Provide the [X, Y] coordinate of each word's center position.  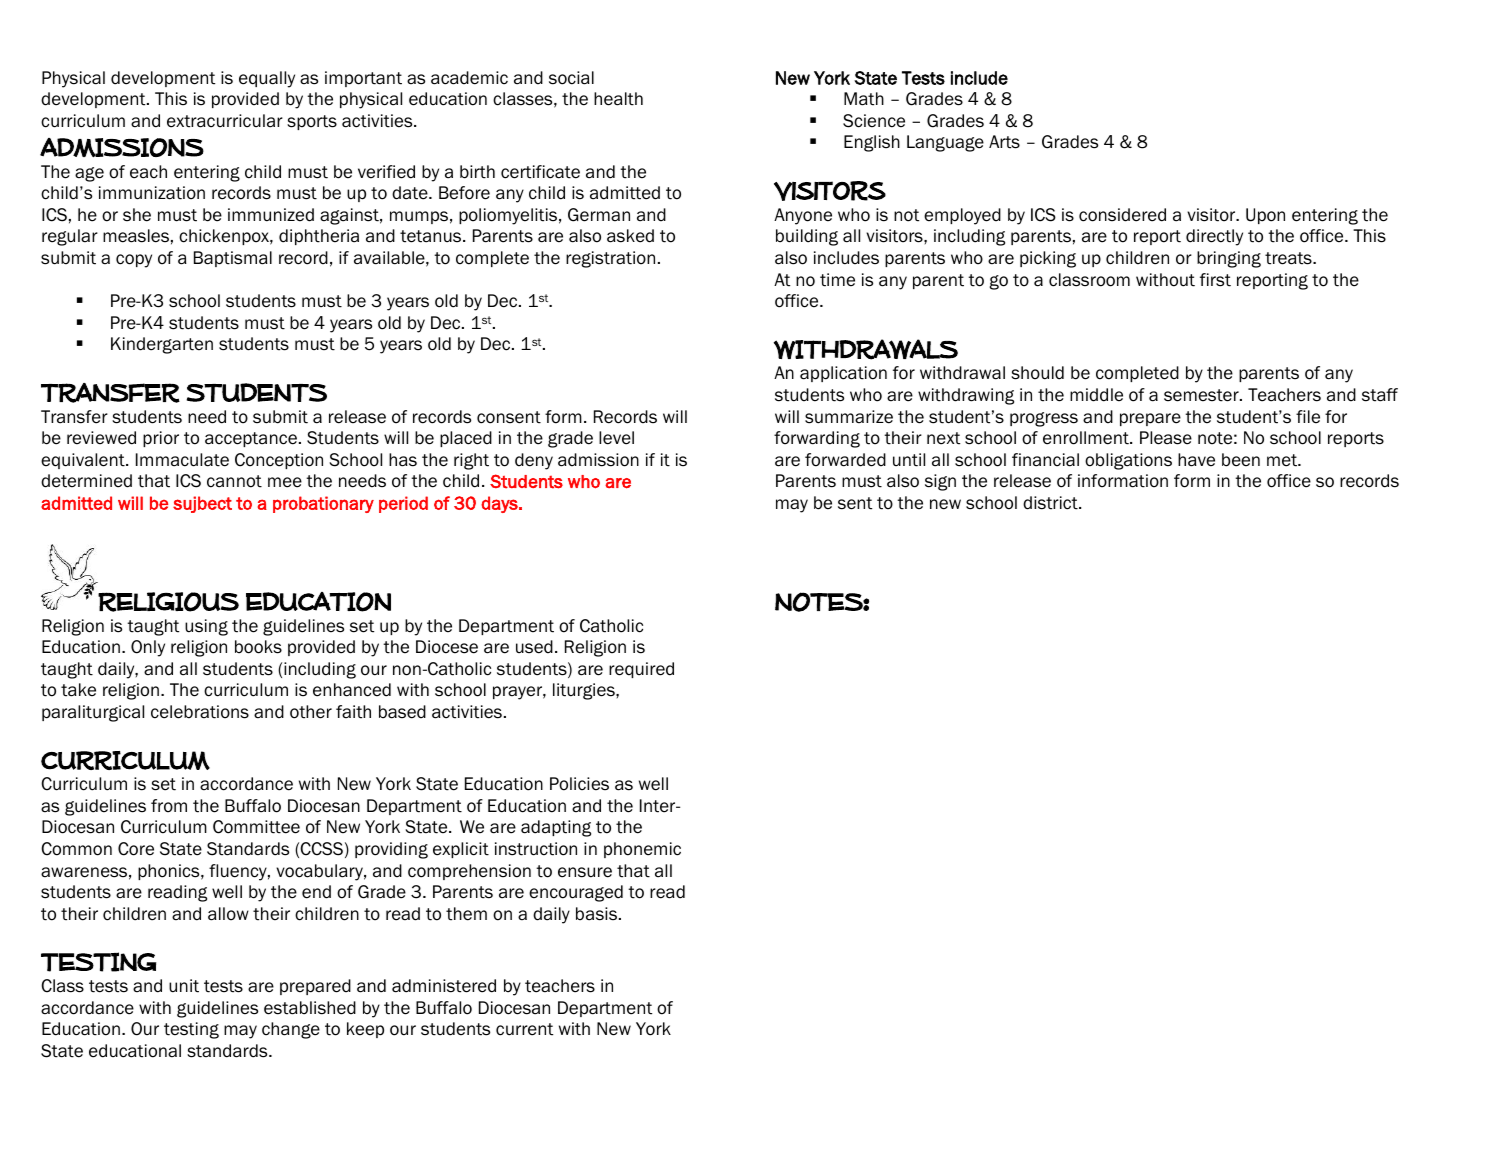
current [524, 1029]
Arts [1004, 142]
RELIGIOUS [168, 602]
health [618, 99]
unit [184, 986]
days [500, 504]
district [1051, 503]
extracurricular [225, 121]
